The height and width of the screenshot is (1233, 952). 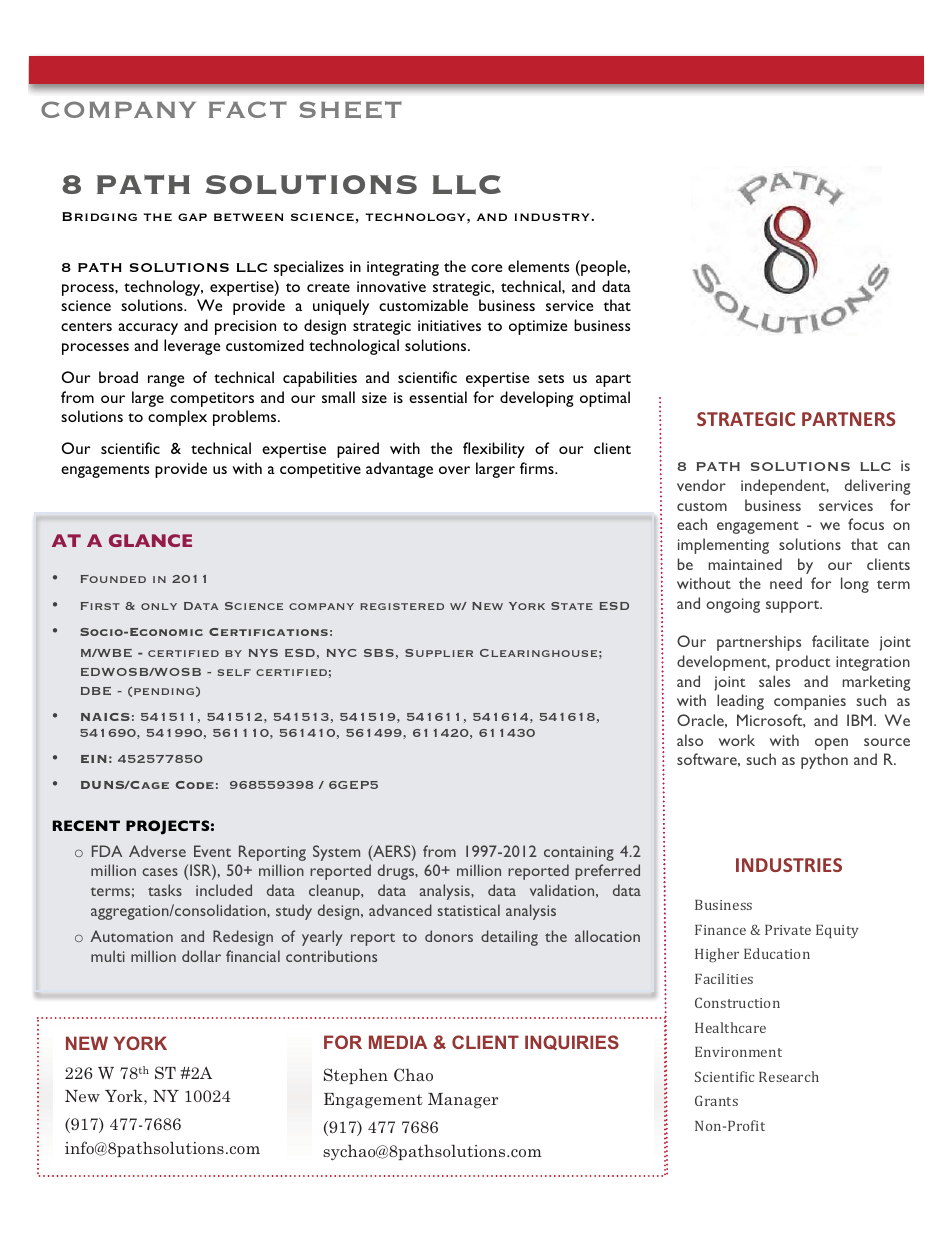 What do you see at coordinates (157, 851) in the screenshot?
I see `Adverse` at bounding box center [157, 851].
